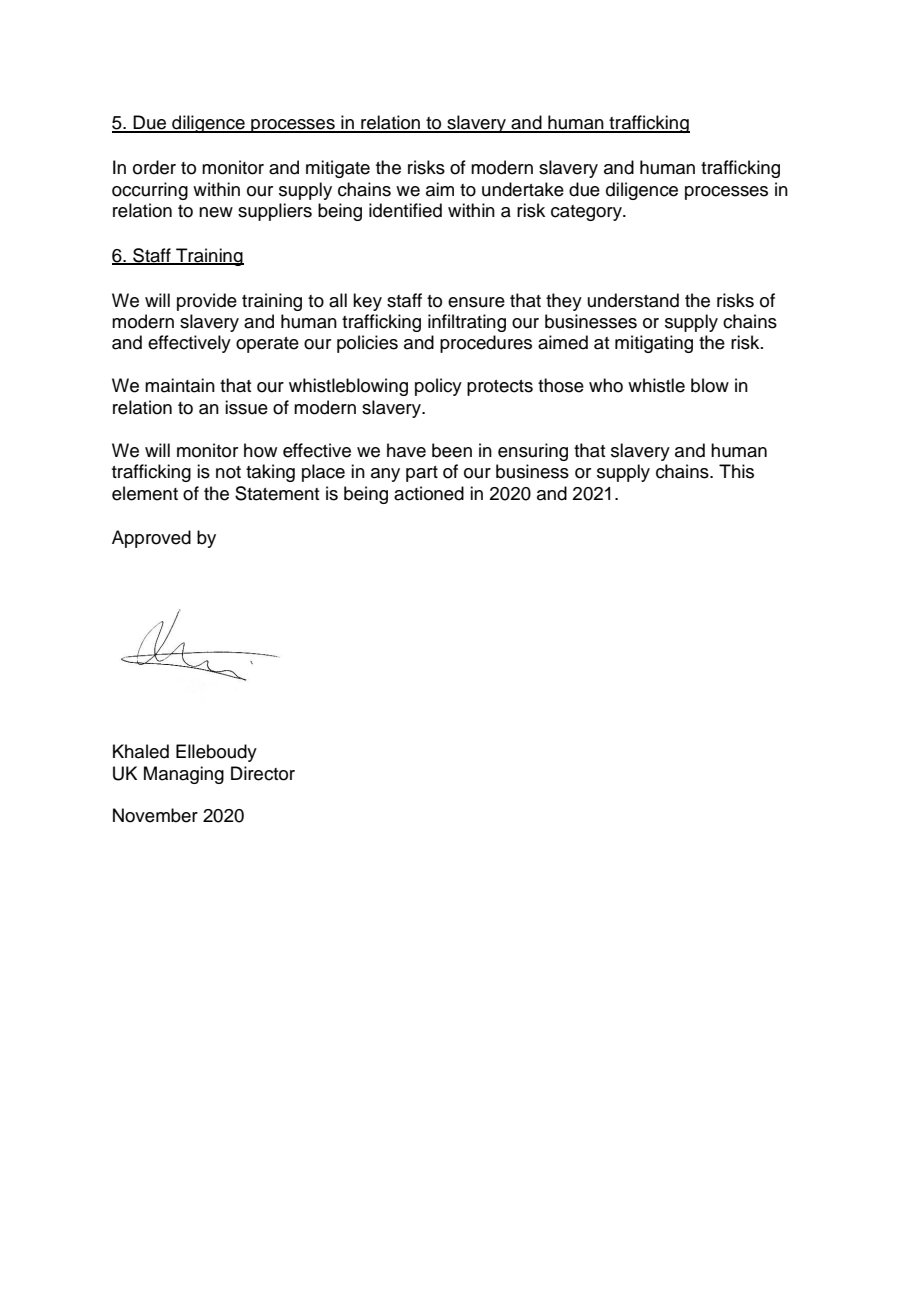  Describe the element at coordinates (216, 212) in the page. I see `new` at that location.
